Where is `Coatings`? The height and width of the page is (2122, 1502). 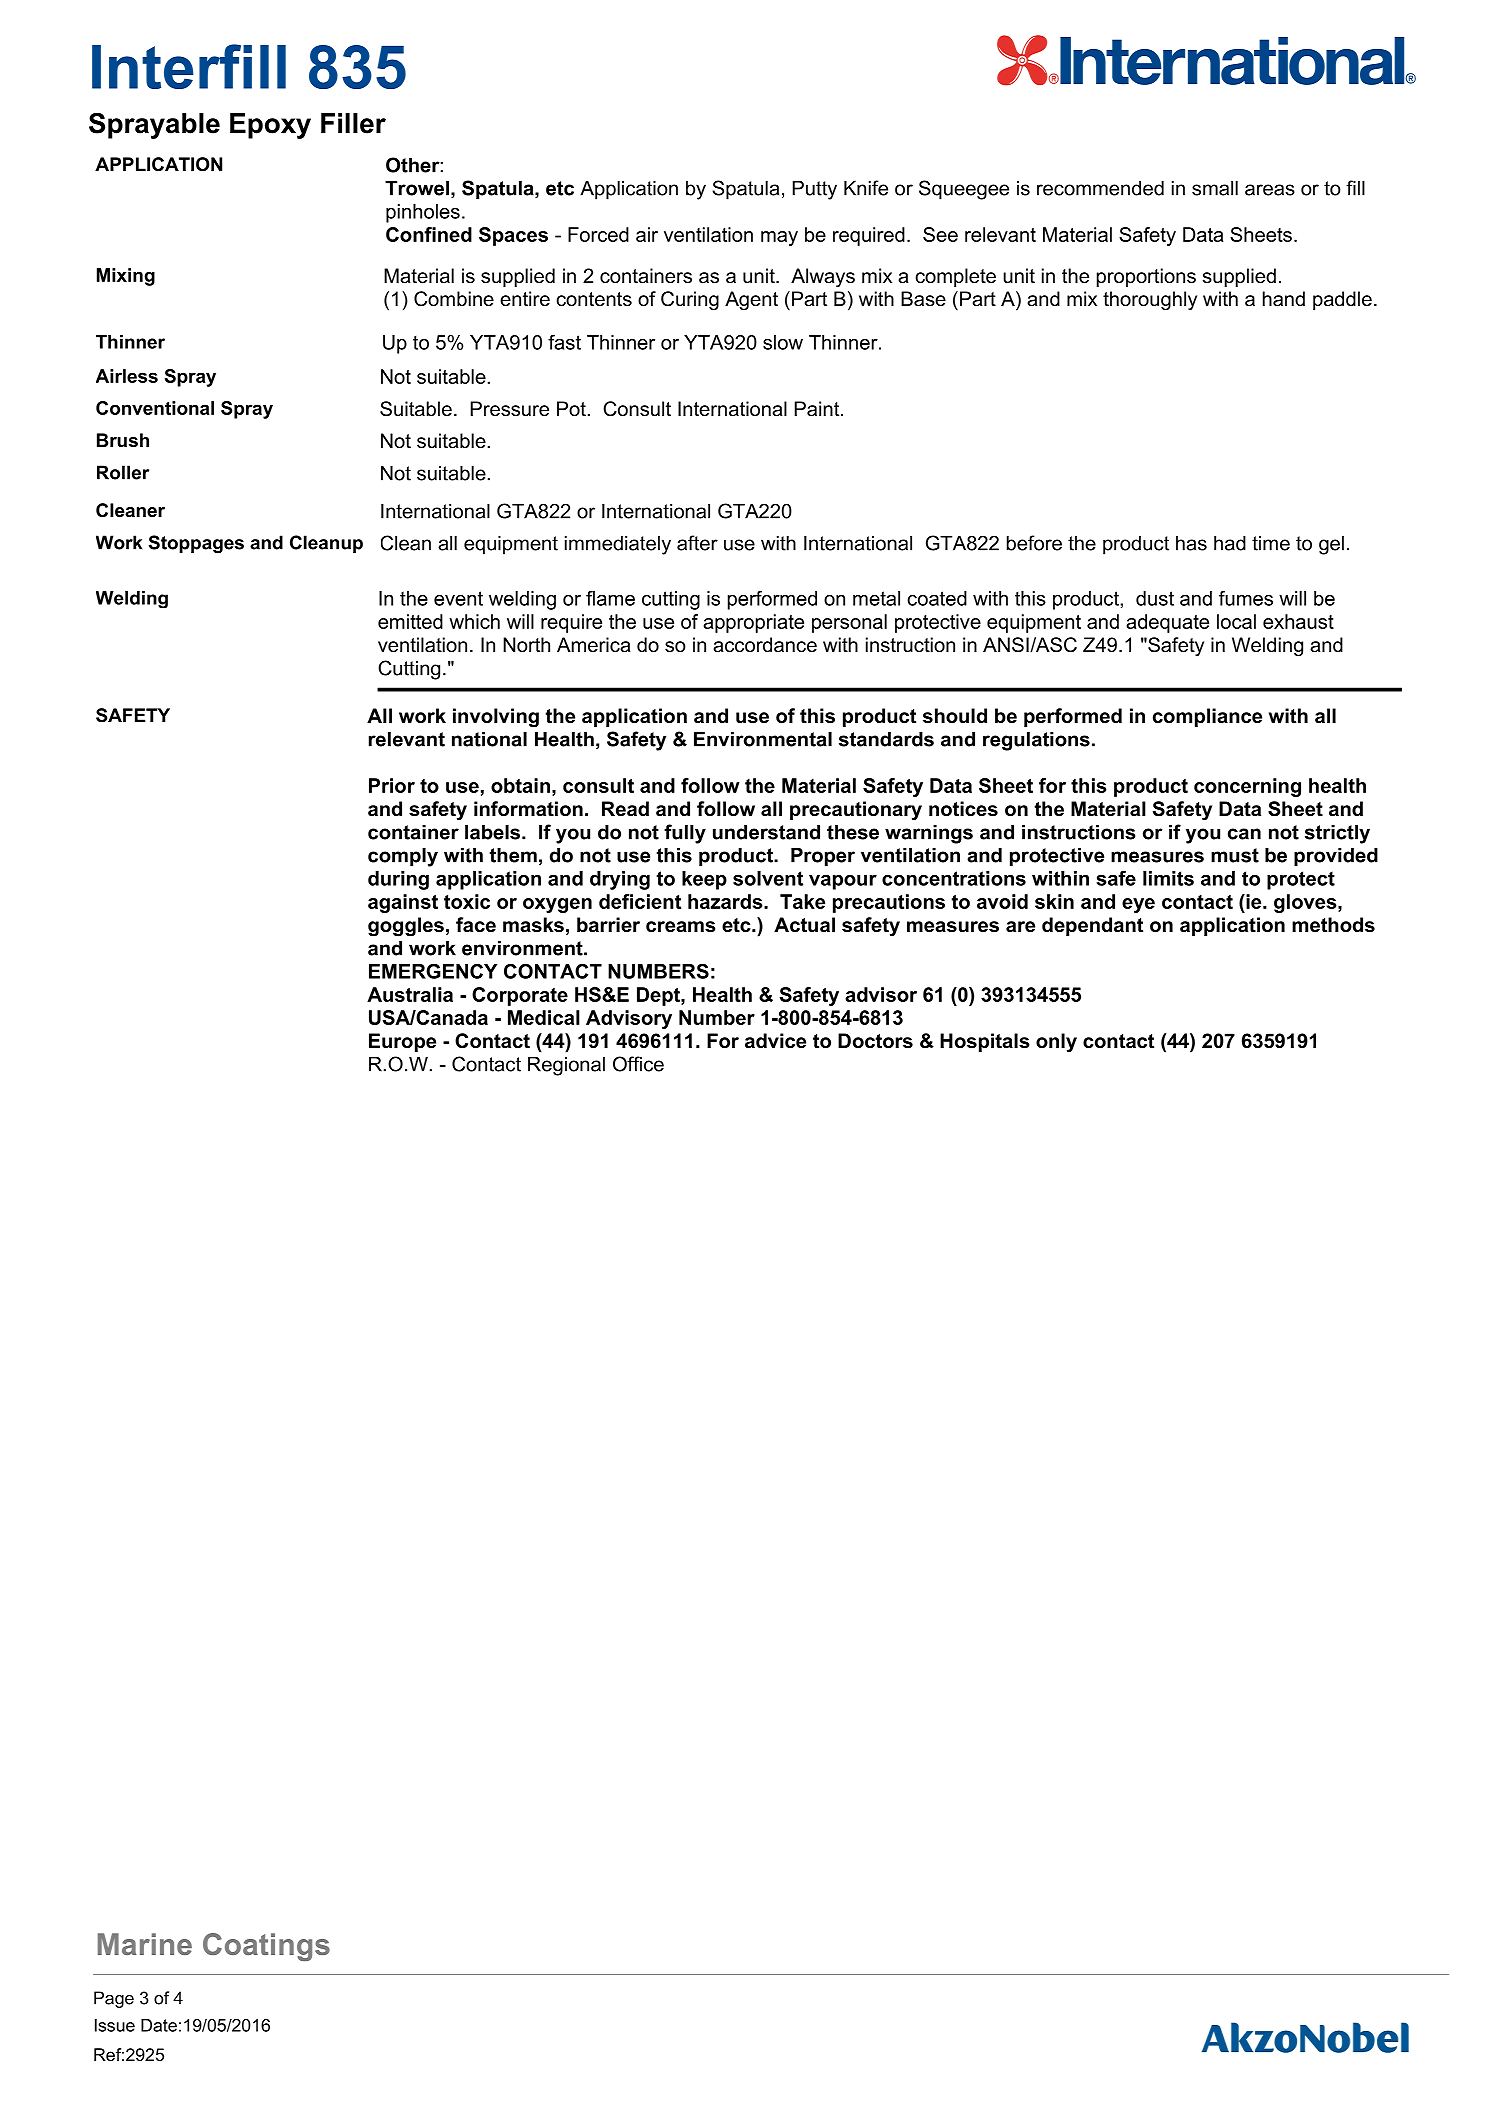
Coatings is located at coordinates (266, 1947).
